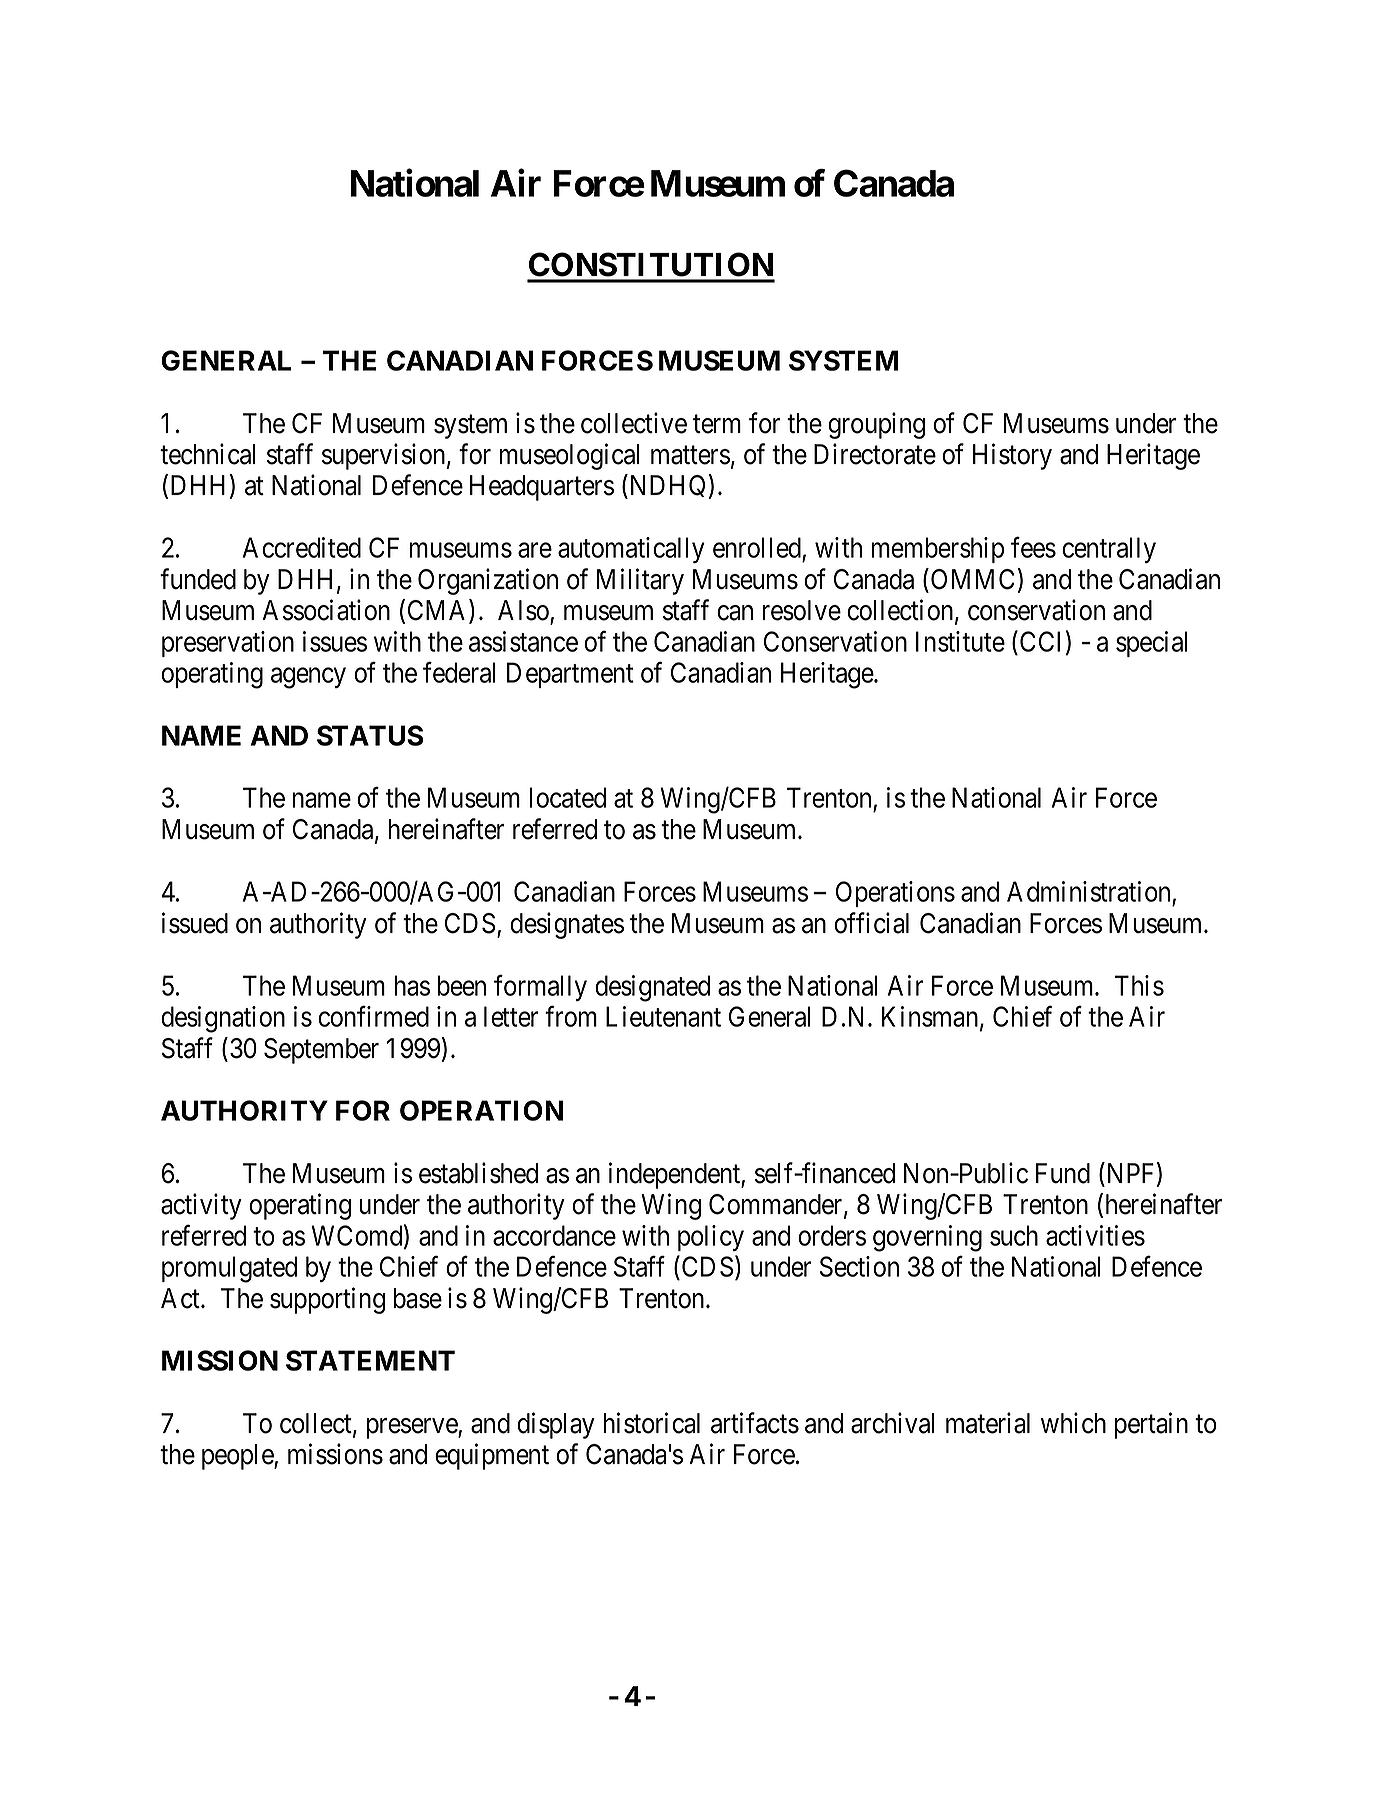 This image has width=1386, height=1794. What do you see at coordinates (1012, 456) in the image?
I see `History` at bounding box center [1012, 456].
